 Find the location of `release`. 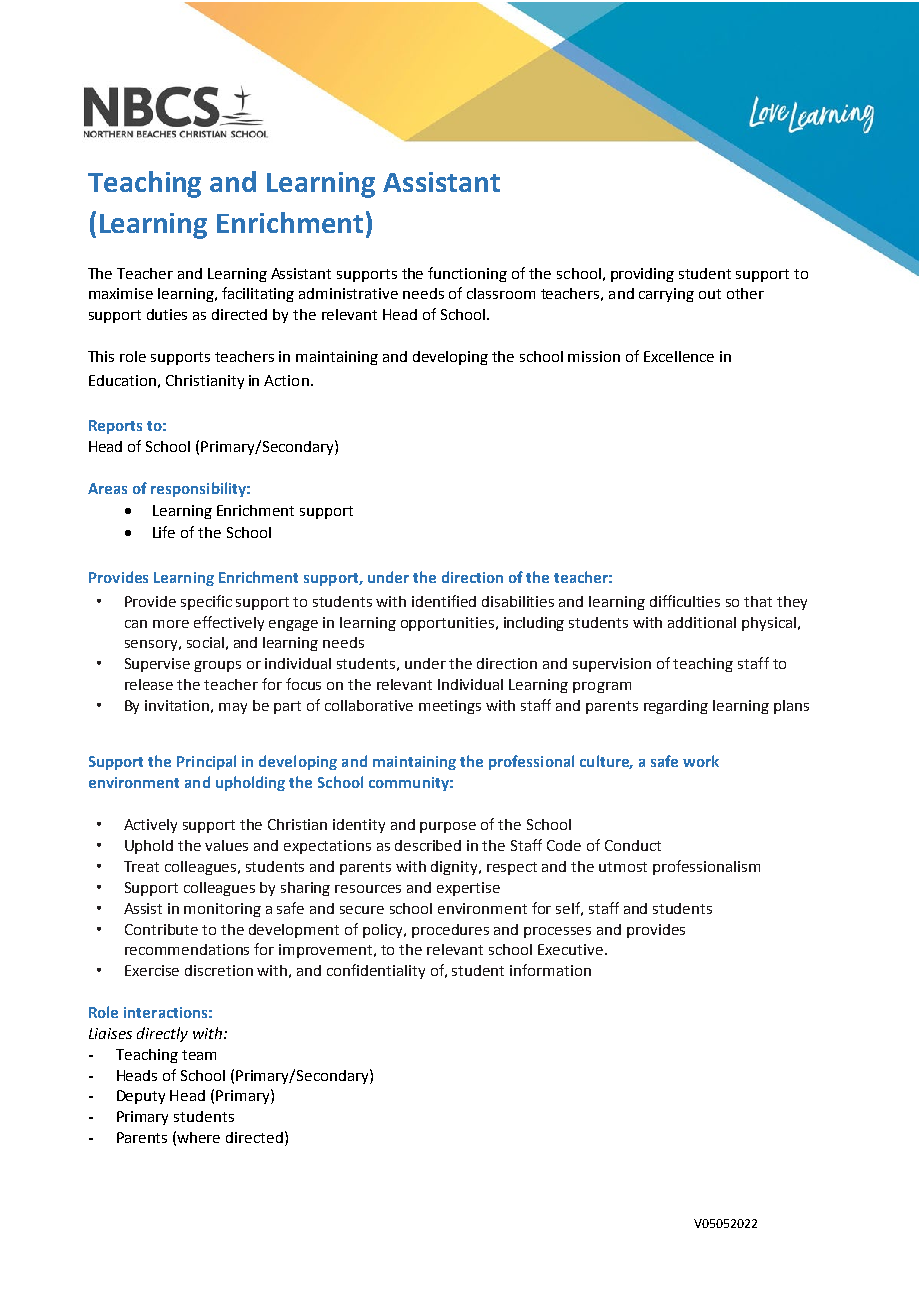

release is located at coordinates (149, 684).
